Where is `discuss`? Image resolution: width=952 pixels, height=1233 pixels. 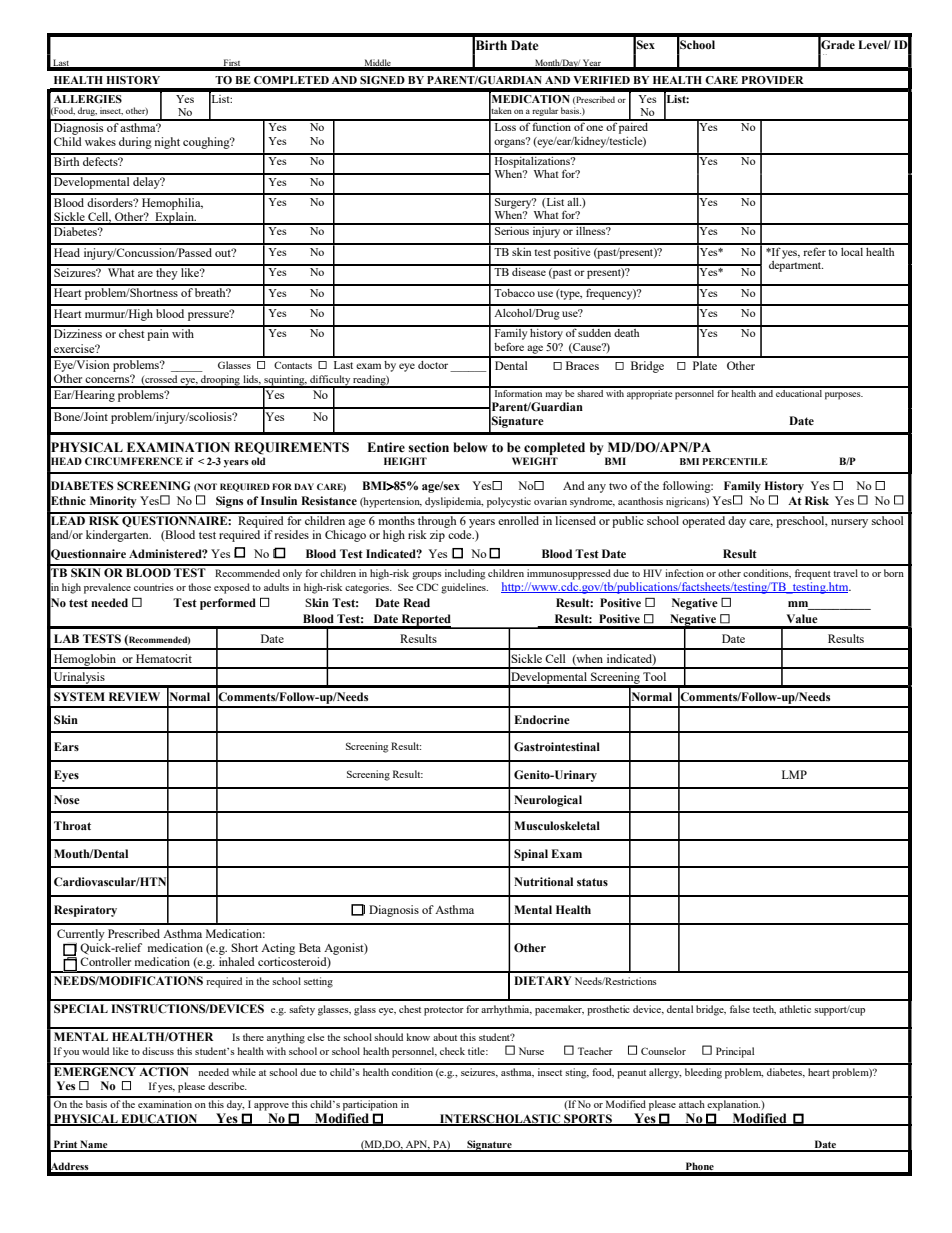
discuss is located at coordinates (158, 1051).
